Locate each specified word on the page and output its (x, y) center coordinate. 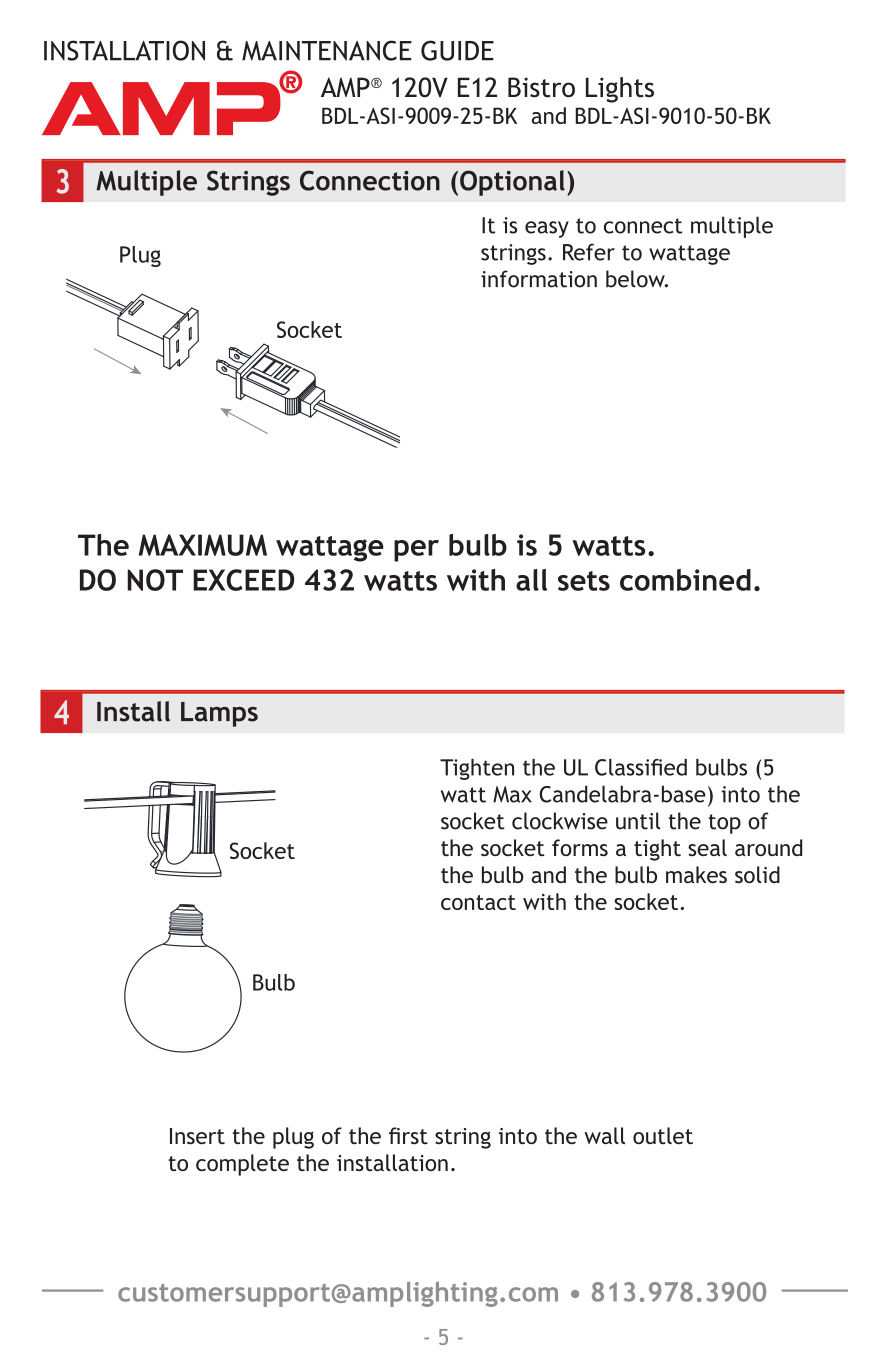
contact (478, 902)
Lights (620, 90)
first (408, 1135)
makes (696, 874)
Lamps (219, 714)
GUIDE (457, 50)
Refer (589, 252)
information (539, 279)
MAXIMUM (203, 545)
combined (685, 580)
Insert (197, 1136)
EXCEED (243, 580)
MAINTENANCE (327, 50)
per (416, 551)
